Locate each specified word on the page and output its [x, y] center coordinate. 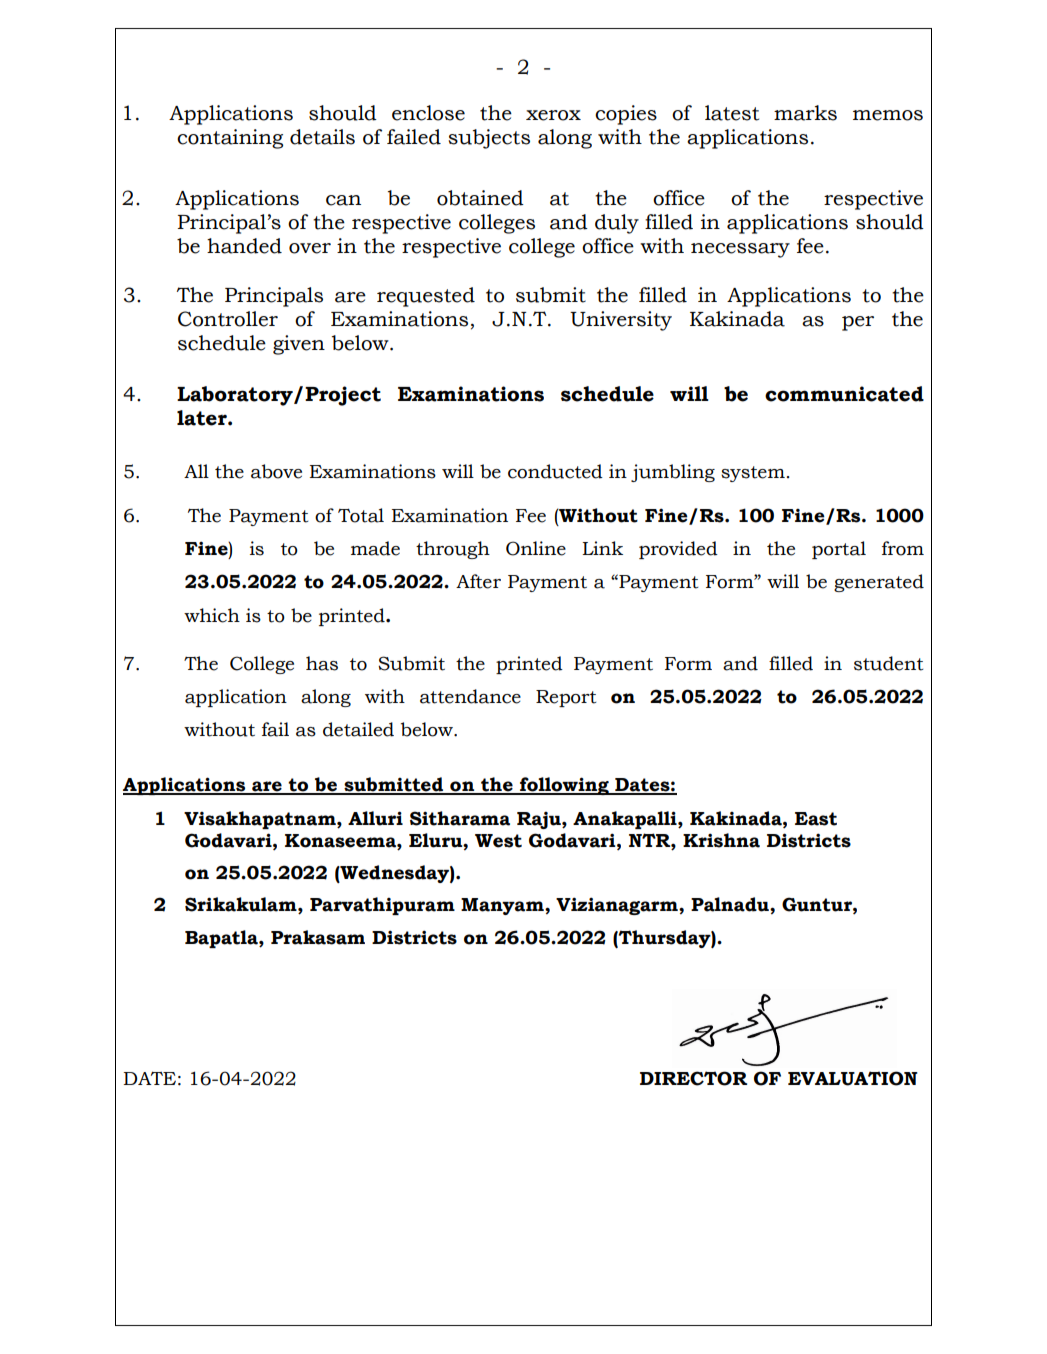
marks [805, 113]
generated [879, 583]
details [322, 137]
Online [536, 548]
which [212, 615]
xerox [553, 115]
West [498, 841]
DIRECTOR [693, 1078]
